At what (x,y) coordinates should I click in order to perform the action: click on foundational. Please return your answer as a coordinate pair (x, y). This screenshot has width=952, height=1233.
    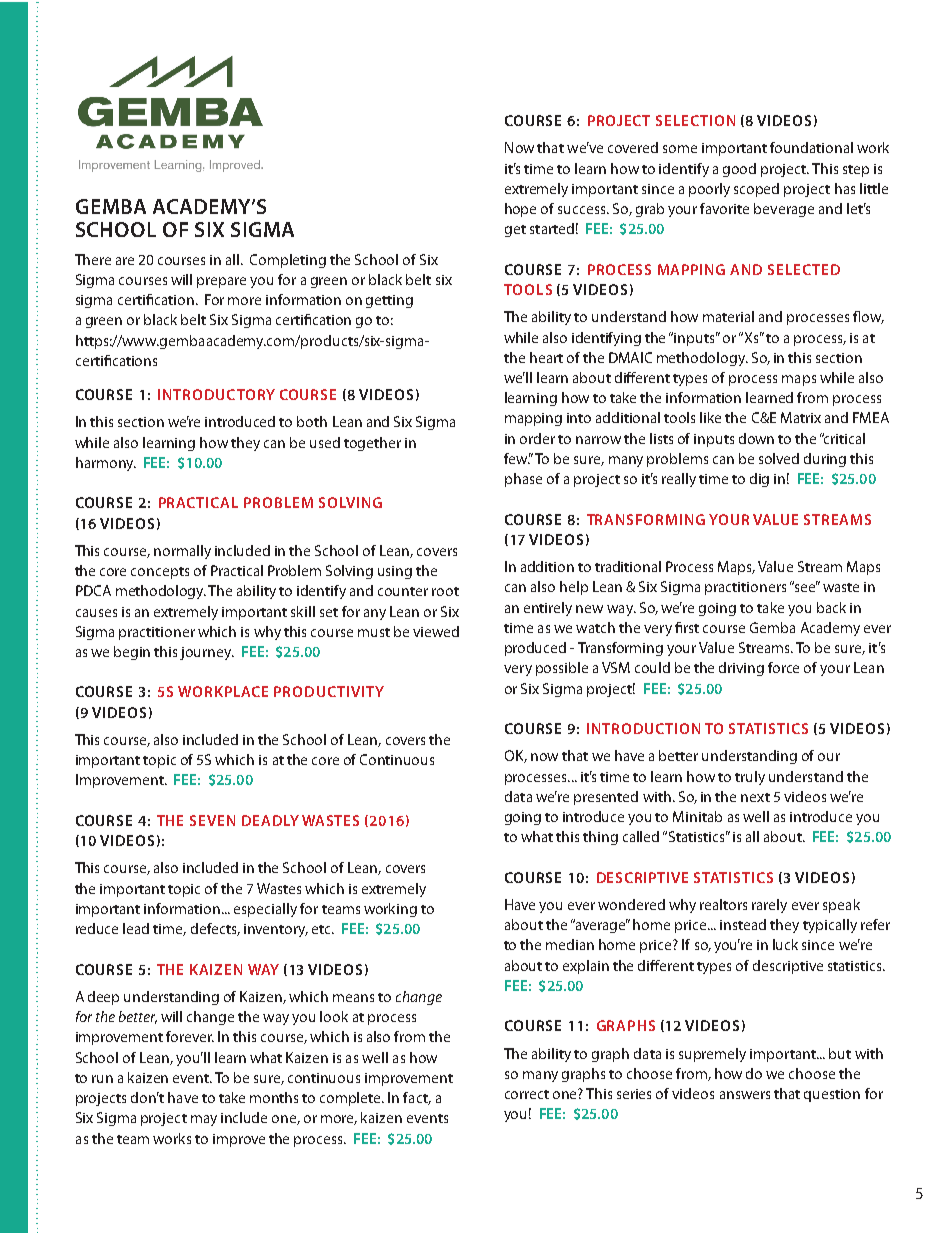
    Looking at the image, I should click on (811, 147).
